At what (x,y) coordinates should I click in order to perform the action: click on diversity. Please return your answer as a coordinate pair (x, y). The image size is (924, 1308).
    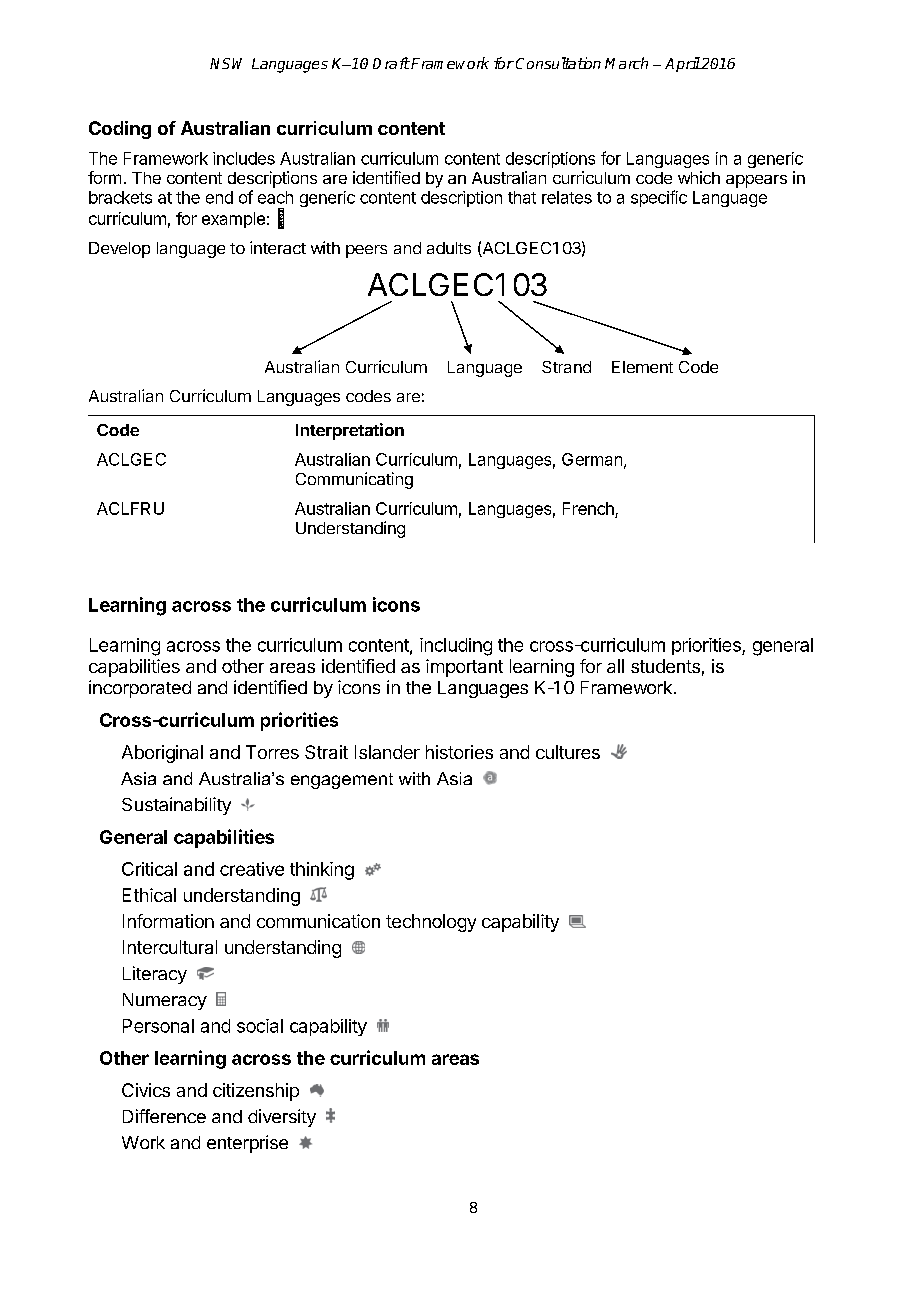
    Looking at the image, I should click on (282, 1118).
